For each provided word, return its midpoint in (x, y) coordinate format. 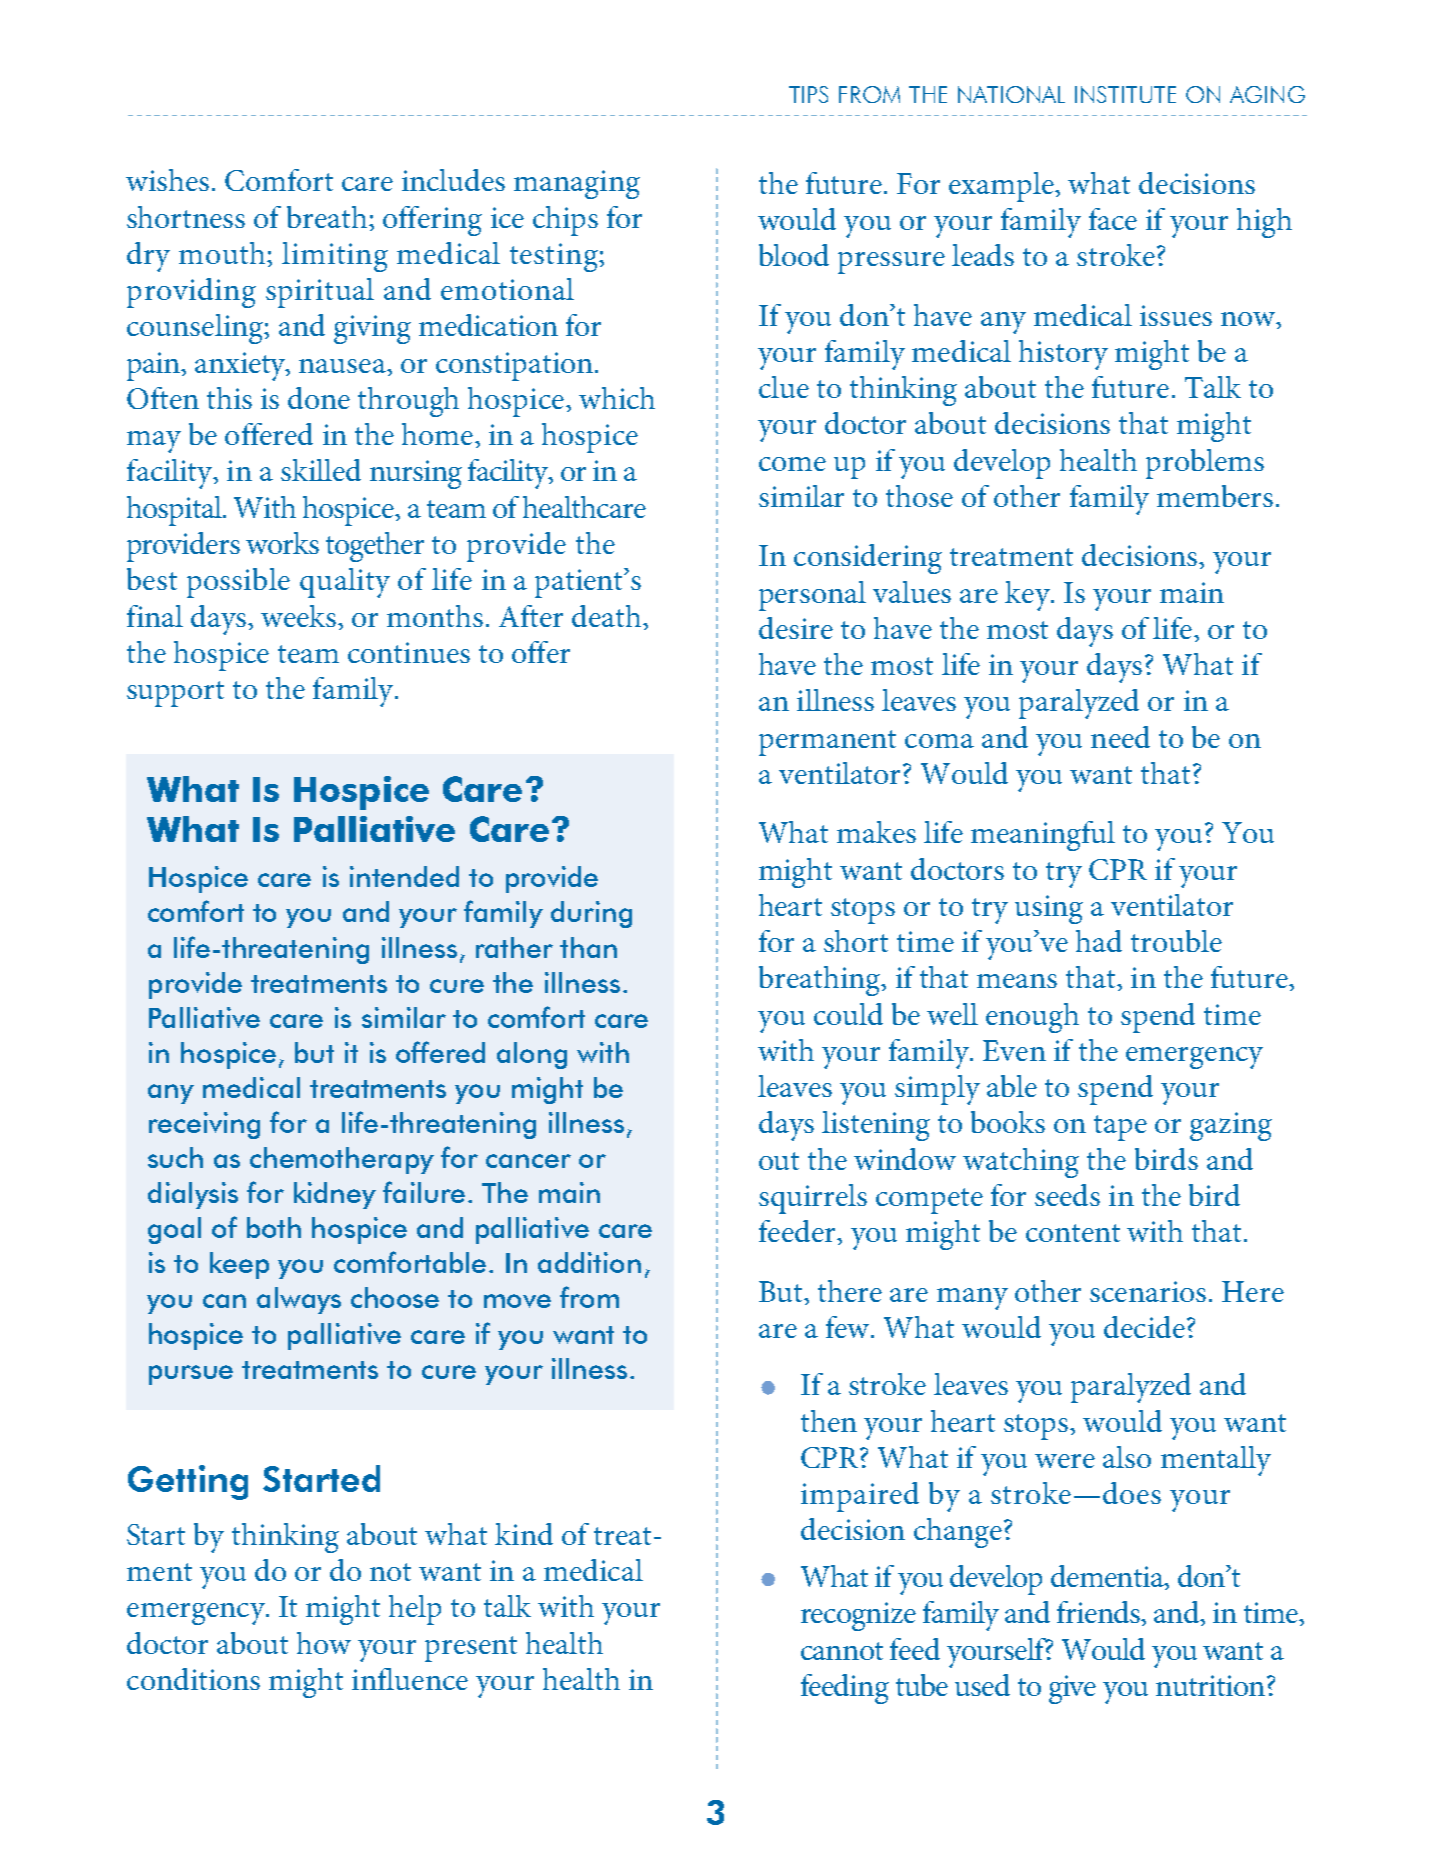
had (1099, 941)
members (1215, 496)
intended (404, 876)
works (282, 543)
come (792, 464)
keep (239, 1265)
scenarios (1148, 1291)
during (591, 914)
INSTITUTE (1125, 94)
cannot (842, 1651)
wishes (167, 180)
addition (589, 1262)
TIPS (808, 94)
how (324, 1643)
